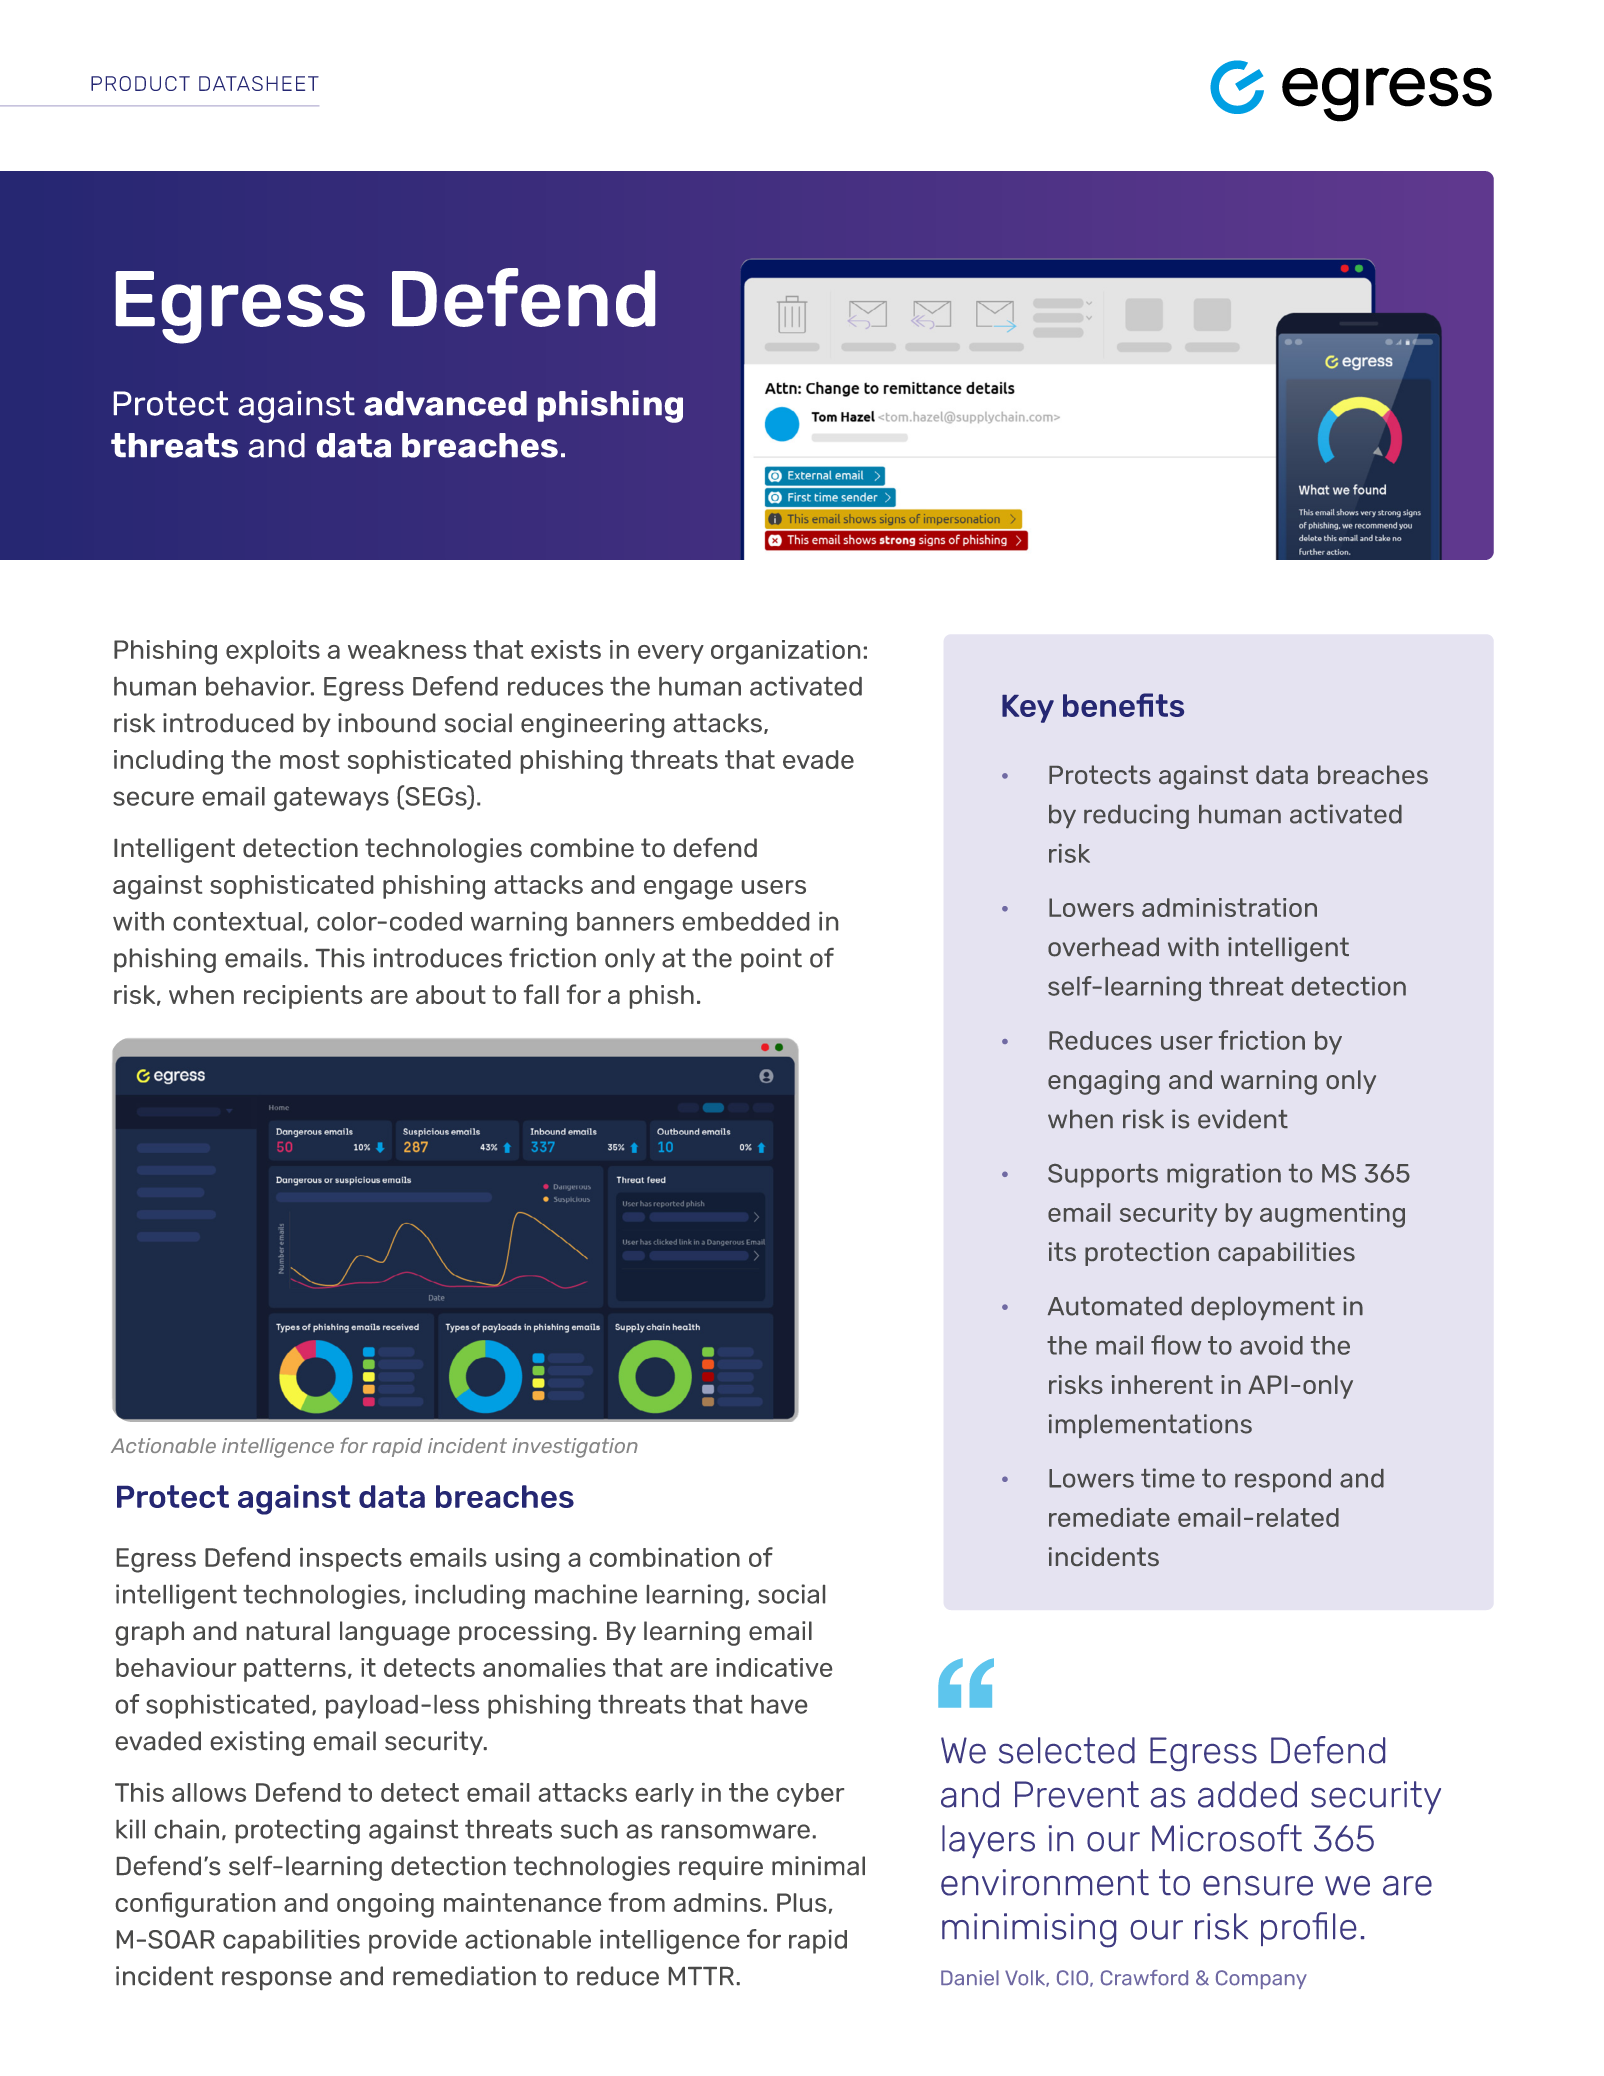  Describe the element at coordinates (1144, 1978) in the screenshot. I see `Crawford` at that location.
